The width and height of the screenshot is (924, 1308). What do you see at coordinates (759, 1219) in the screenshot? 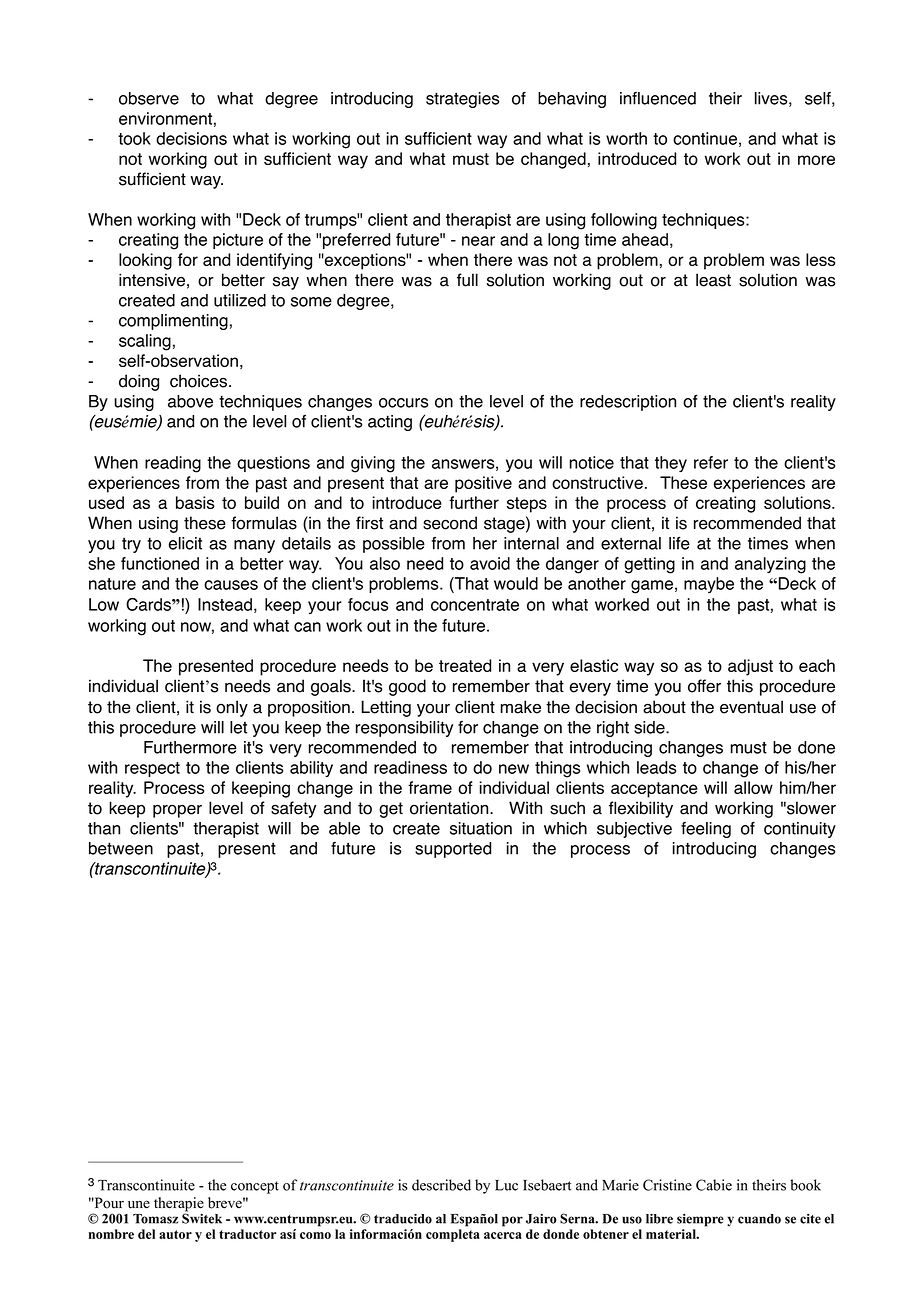
I see `cuando` at bounding box center [759, 1219].
